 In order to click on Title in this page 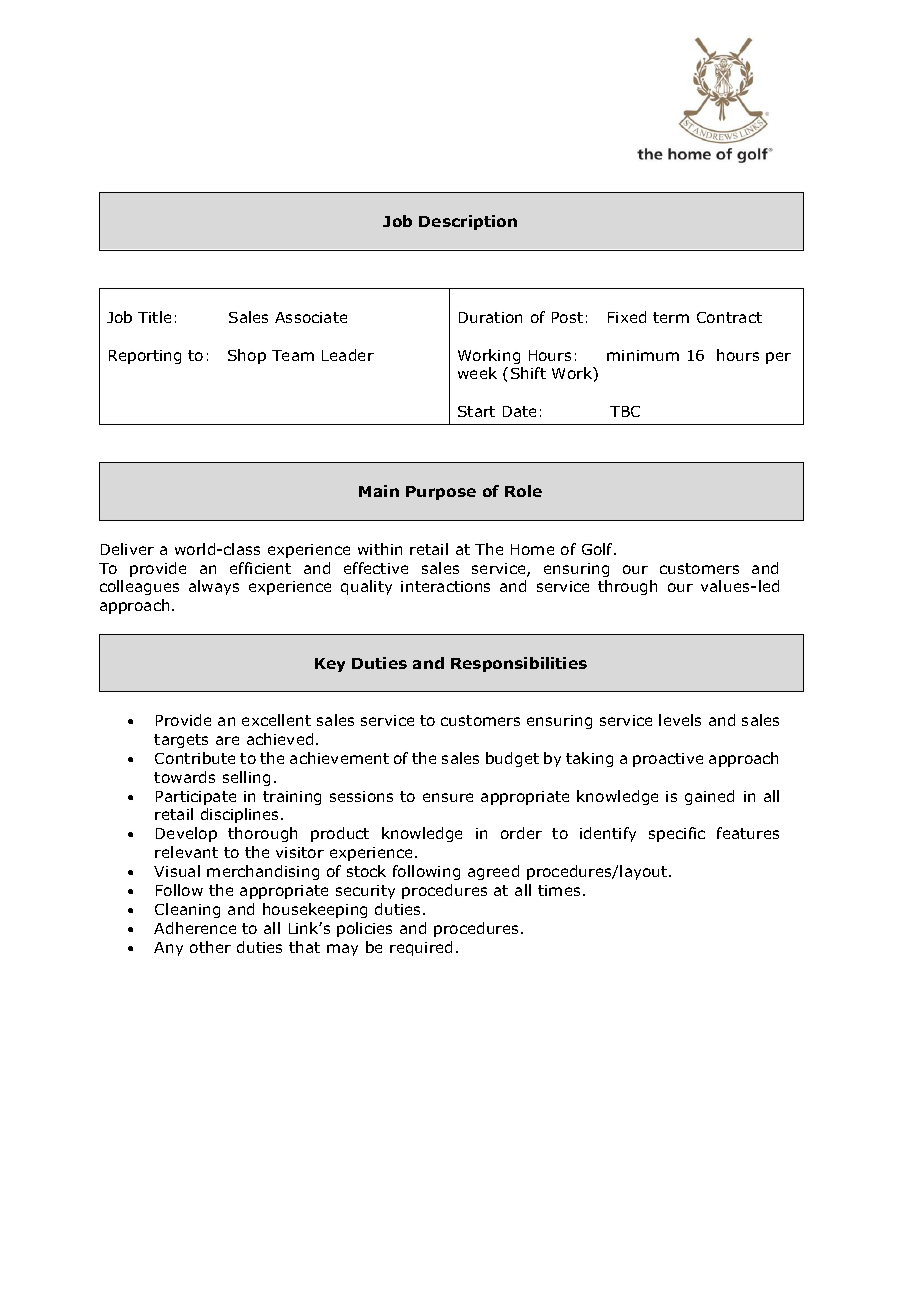, I will do `click(154, 317)`.
